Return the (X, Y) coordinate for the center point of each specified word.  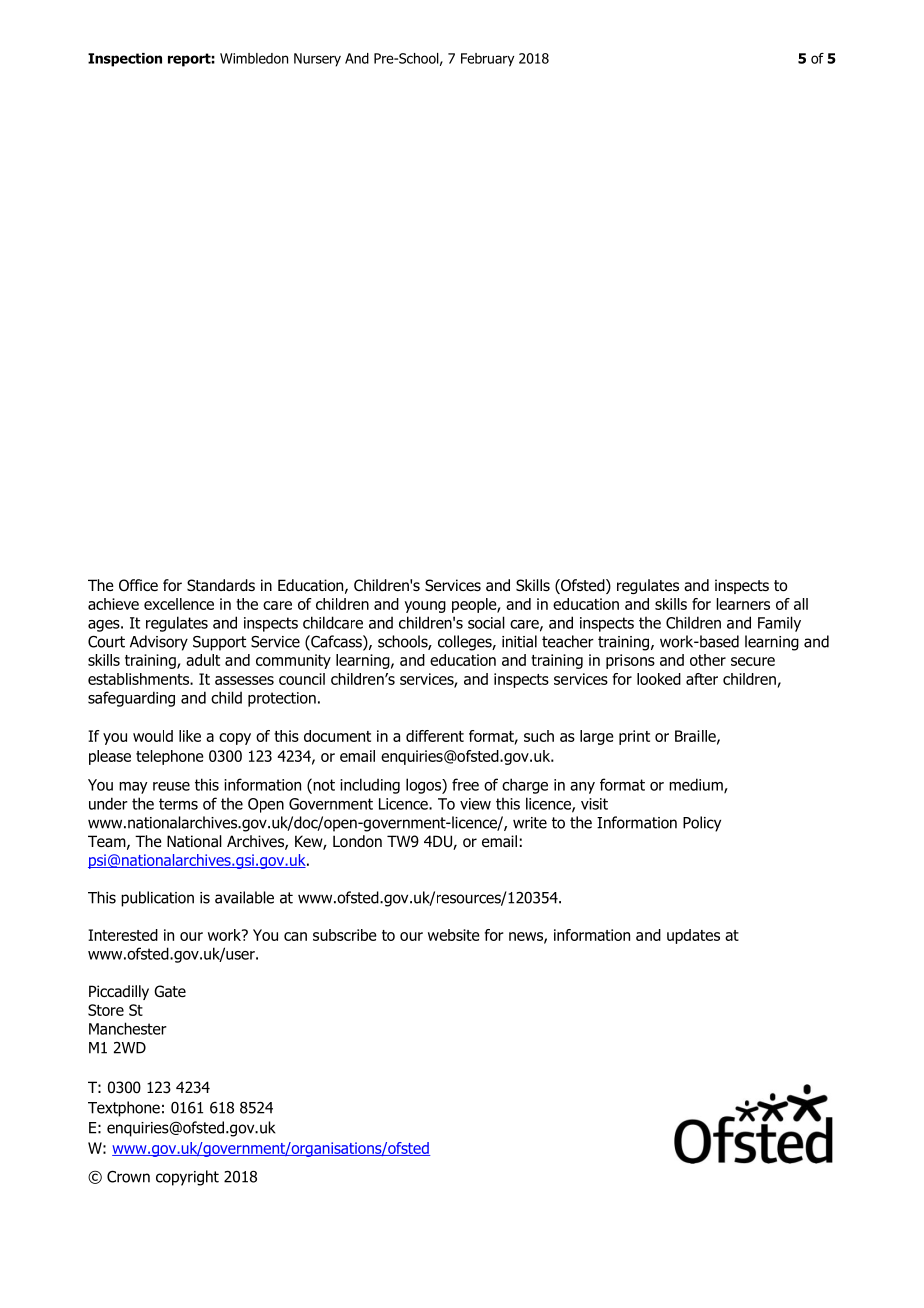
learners (743, 604)
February (487, 60)
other (708, 660)
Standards (221, 585)
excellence (179, 604)
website (454, 935)
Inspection (125, 60)
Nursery (317, 60)
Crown (128, 1177)
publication (157, 899)
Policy (702, 824)
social (486, 622)
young (425, 607)
